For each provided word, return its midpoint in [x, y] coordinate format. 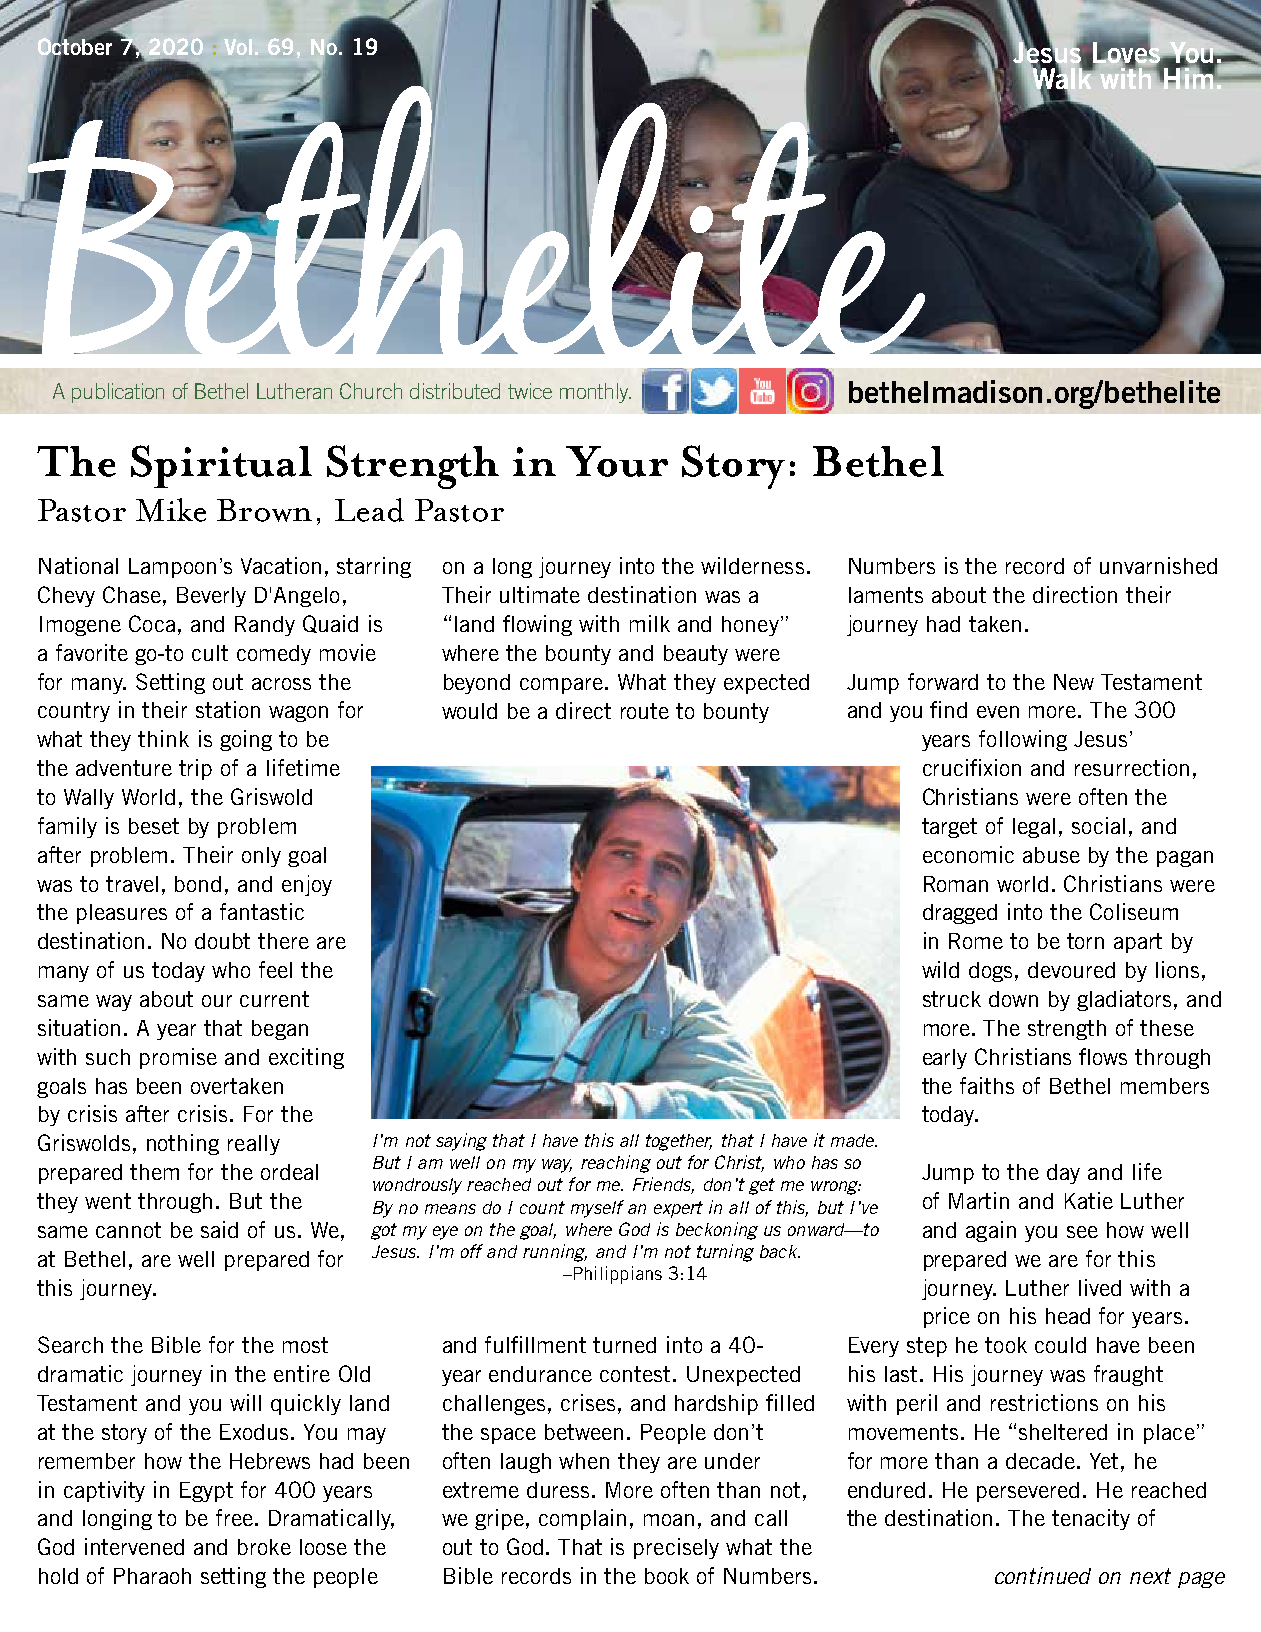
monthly [595, 393]
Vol [238, 47]
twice [530, 391]
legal [1034, 828]
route [645, 711]
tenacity [1091, 1519]
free [236, 1517]
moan [669, 1520]
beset [154, 826]
